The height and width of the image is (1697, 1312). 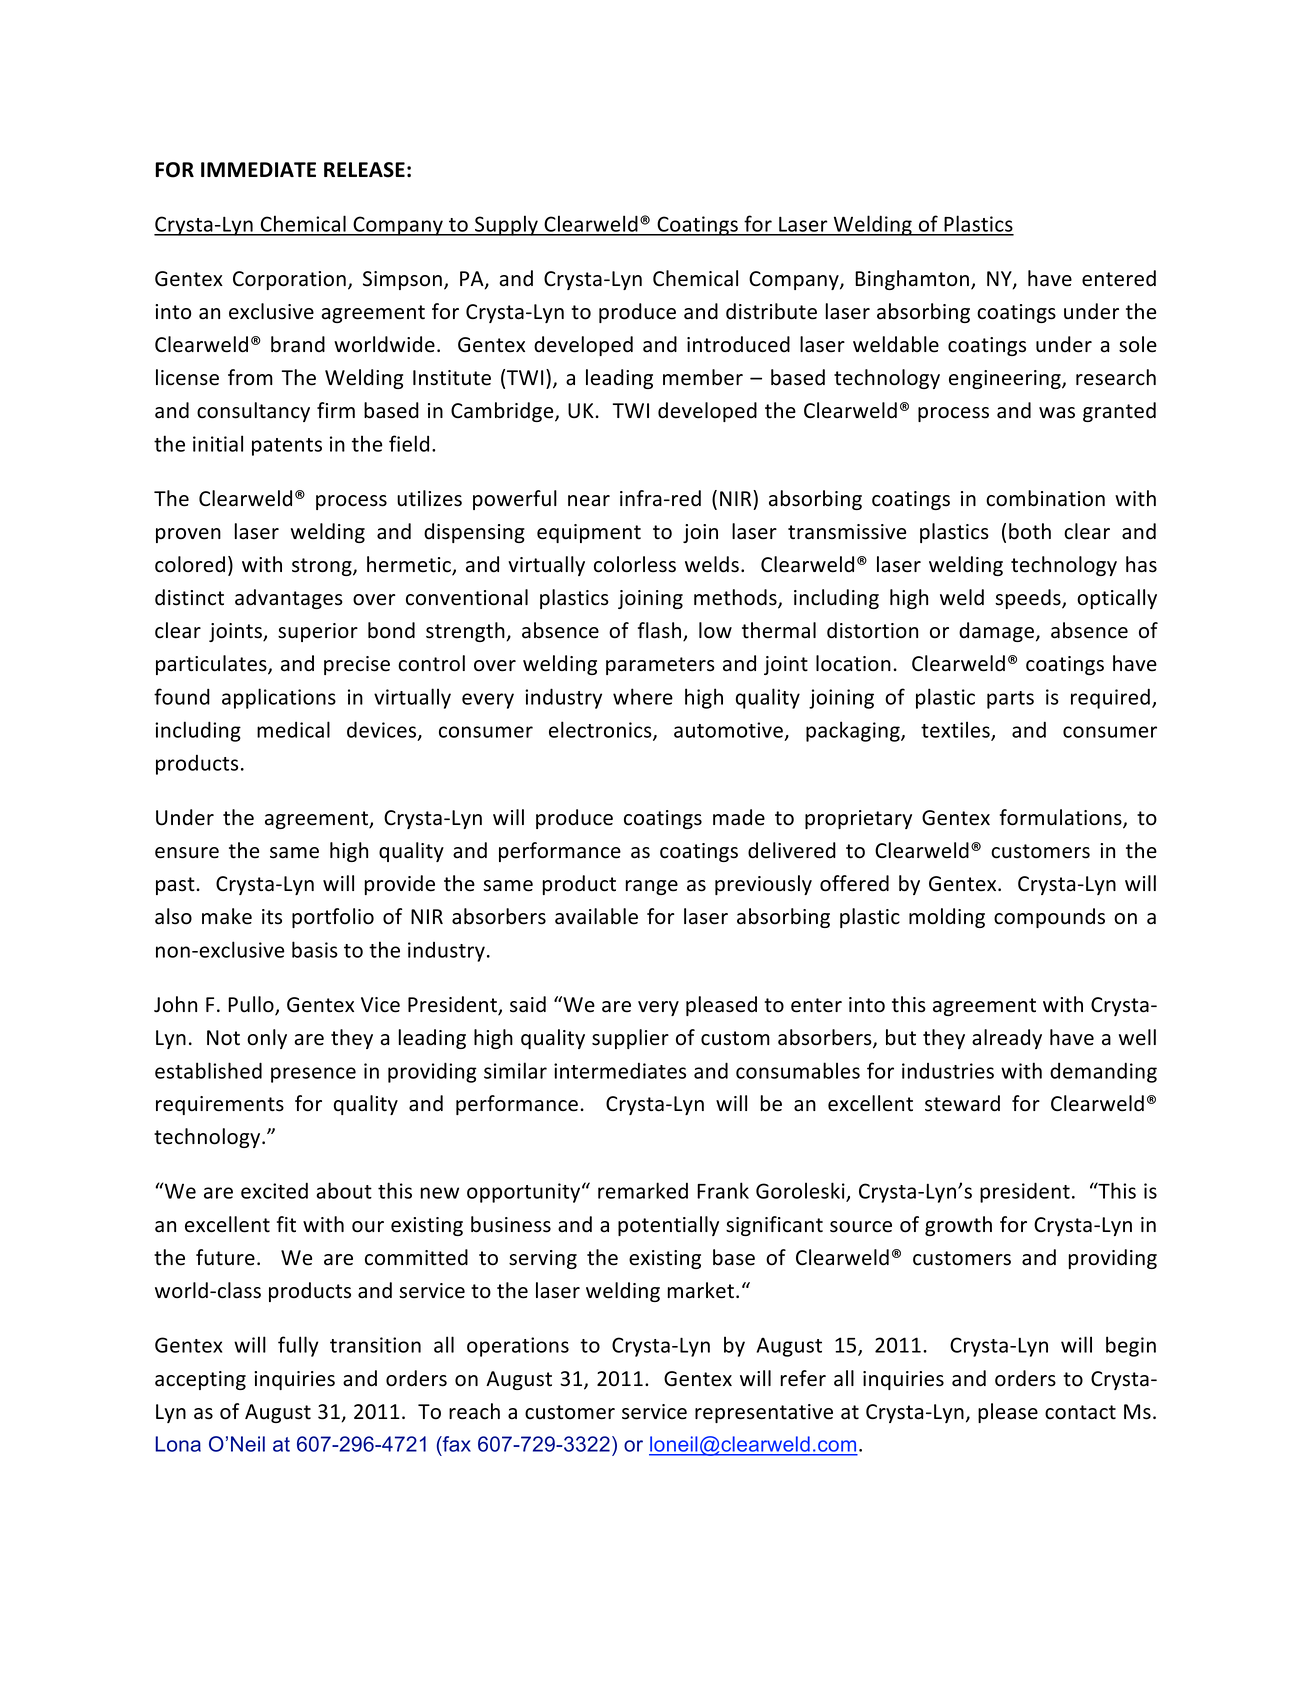 What do you see at coordinates (252, 1005) in the image?
I see `Pullo` at bounding box center [252, 1005].
